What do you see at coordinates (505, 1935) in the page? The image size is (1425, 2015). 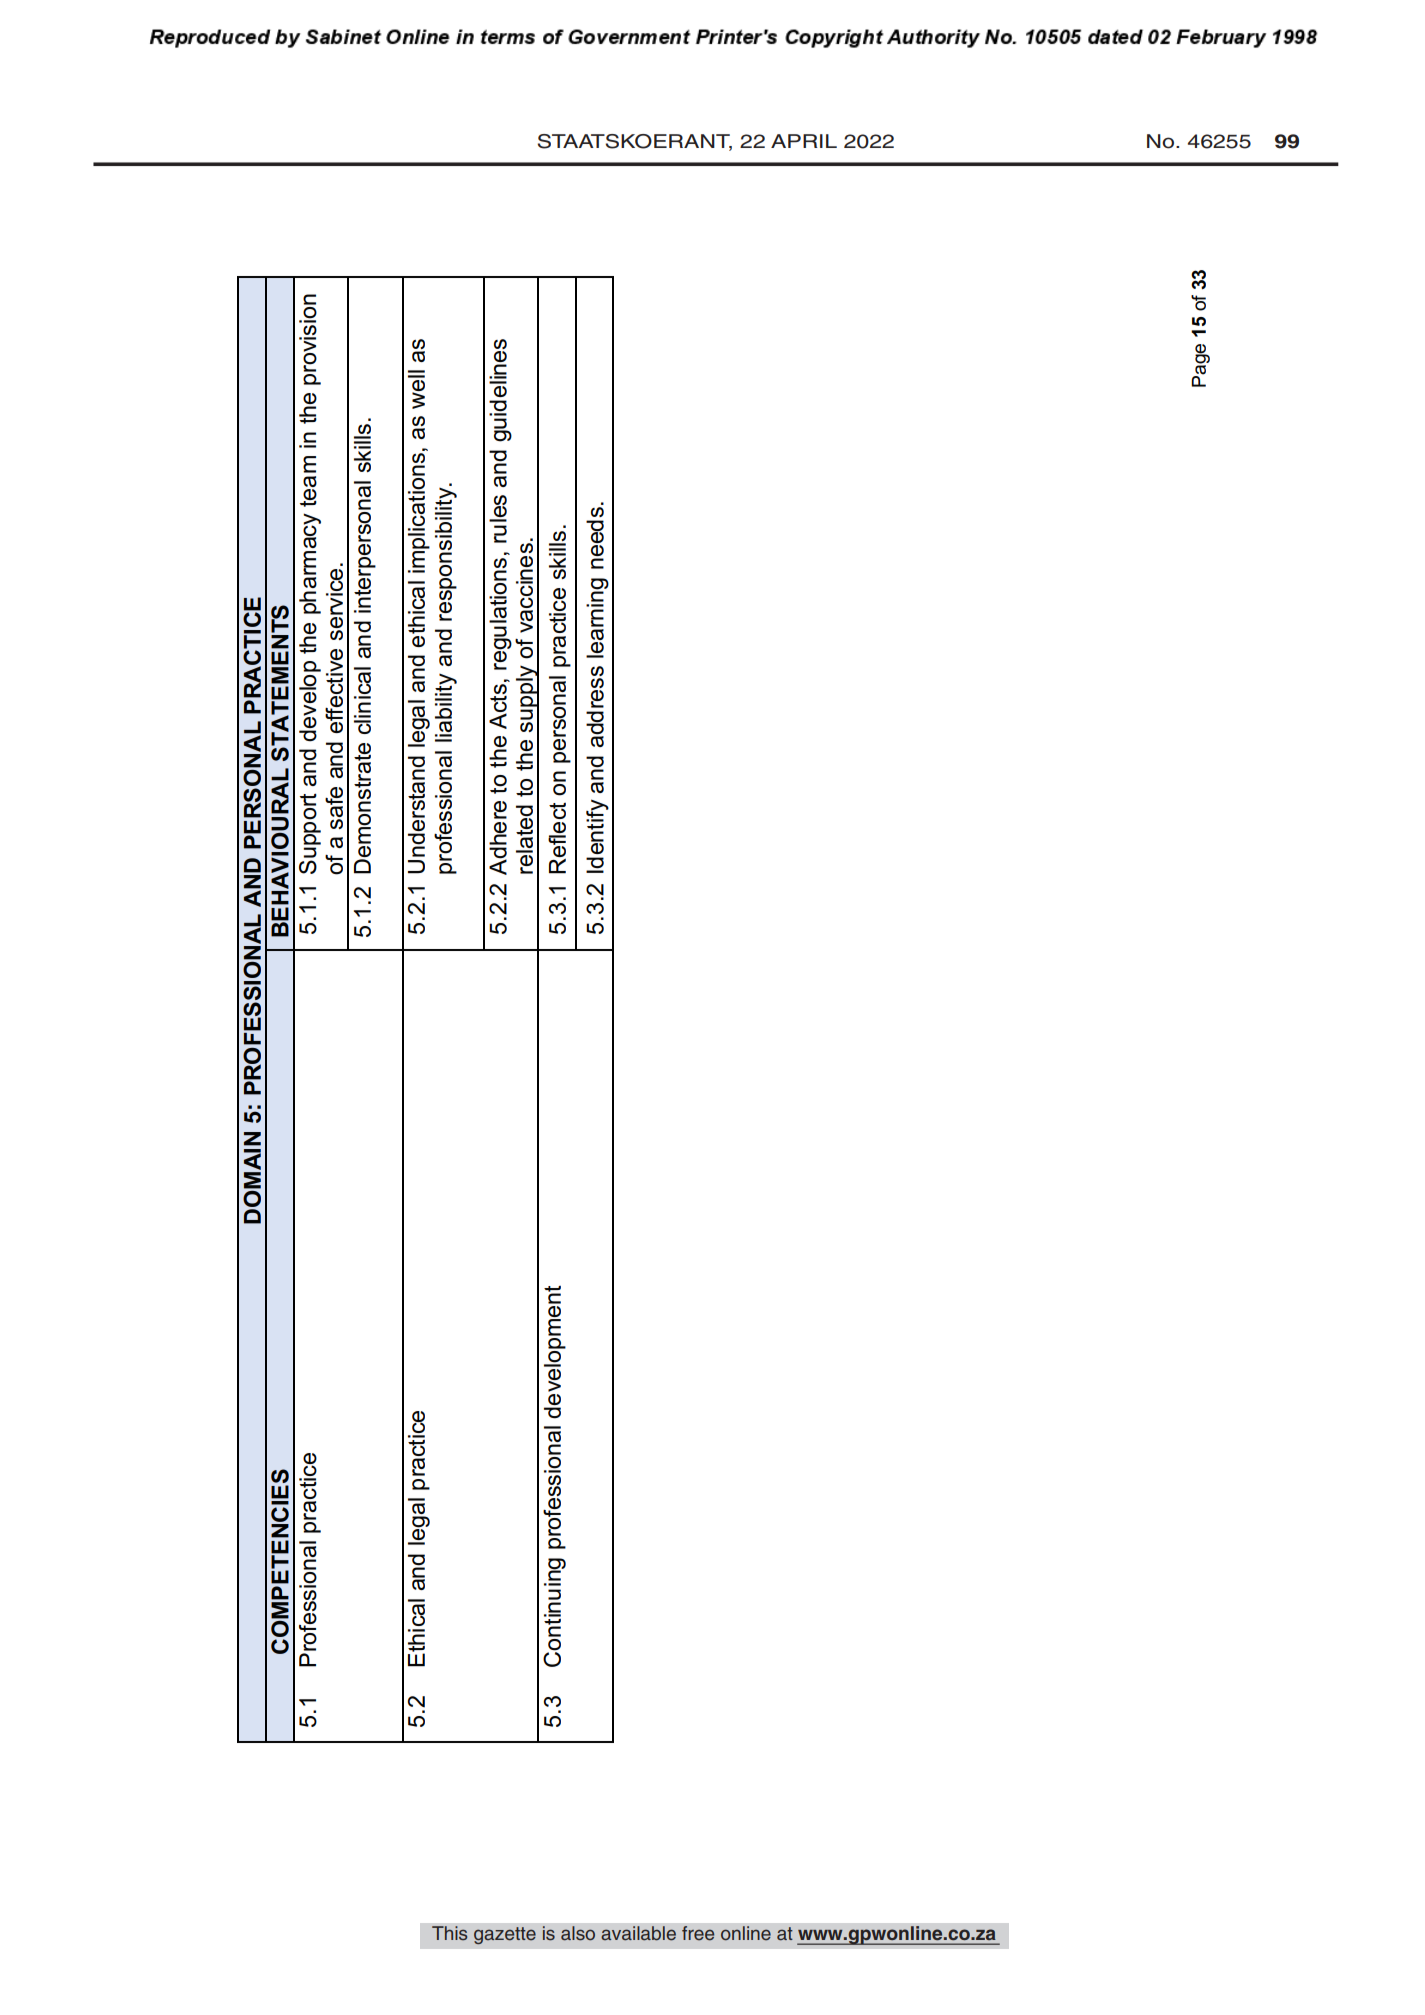 I see `gazette` at bounding box center [505, 1935].
